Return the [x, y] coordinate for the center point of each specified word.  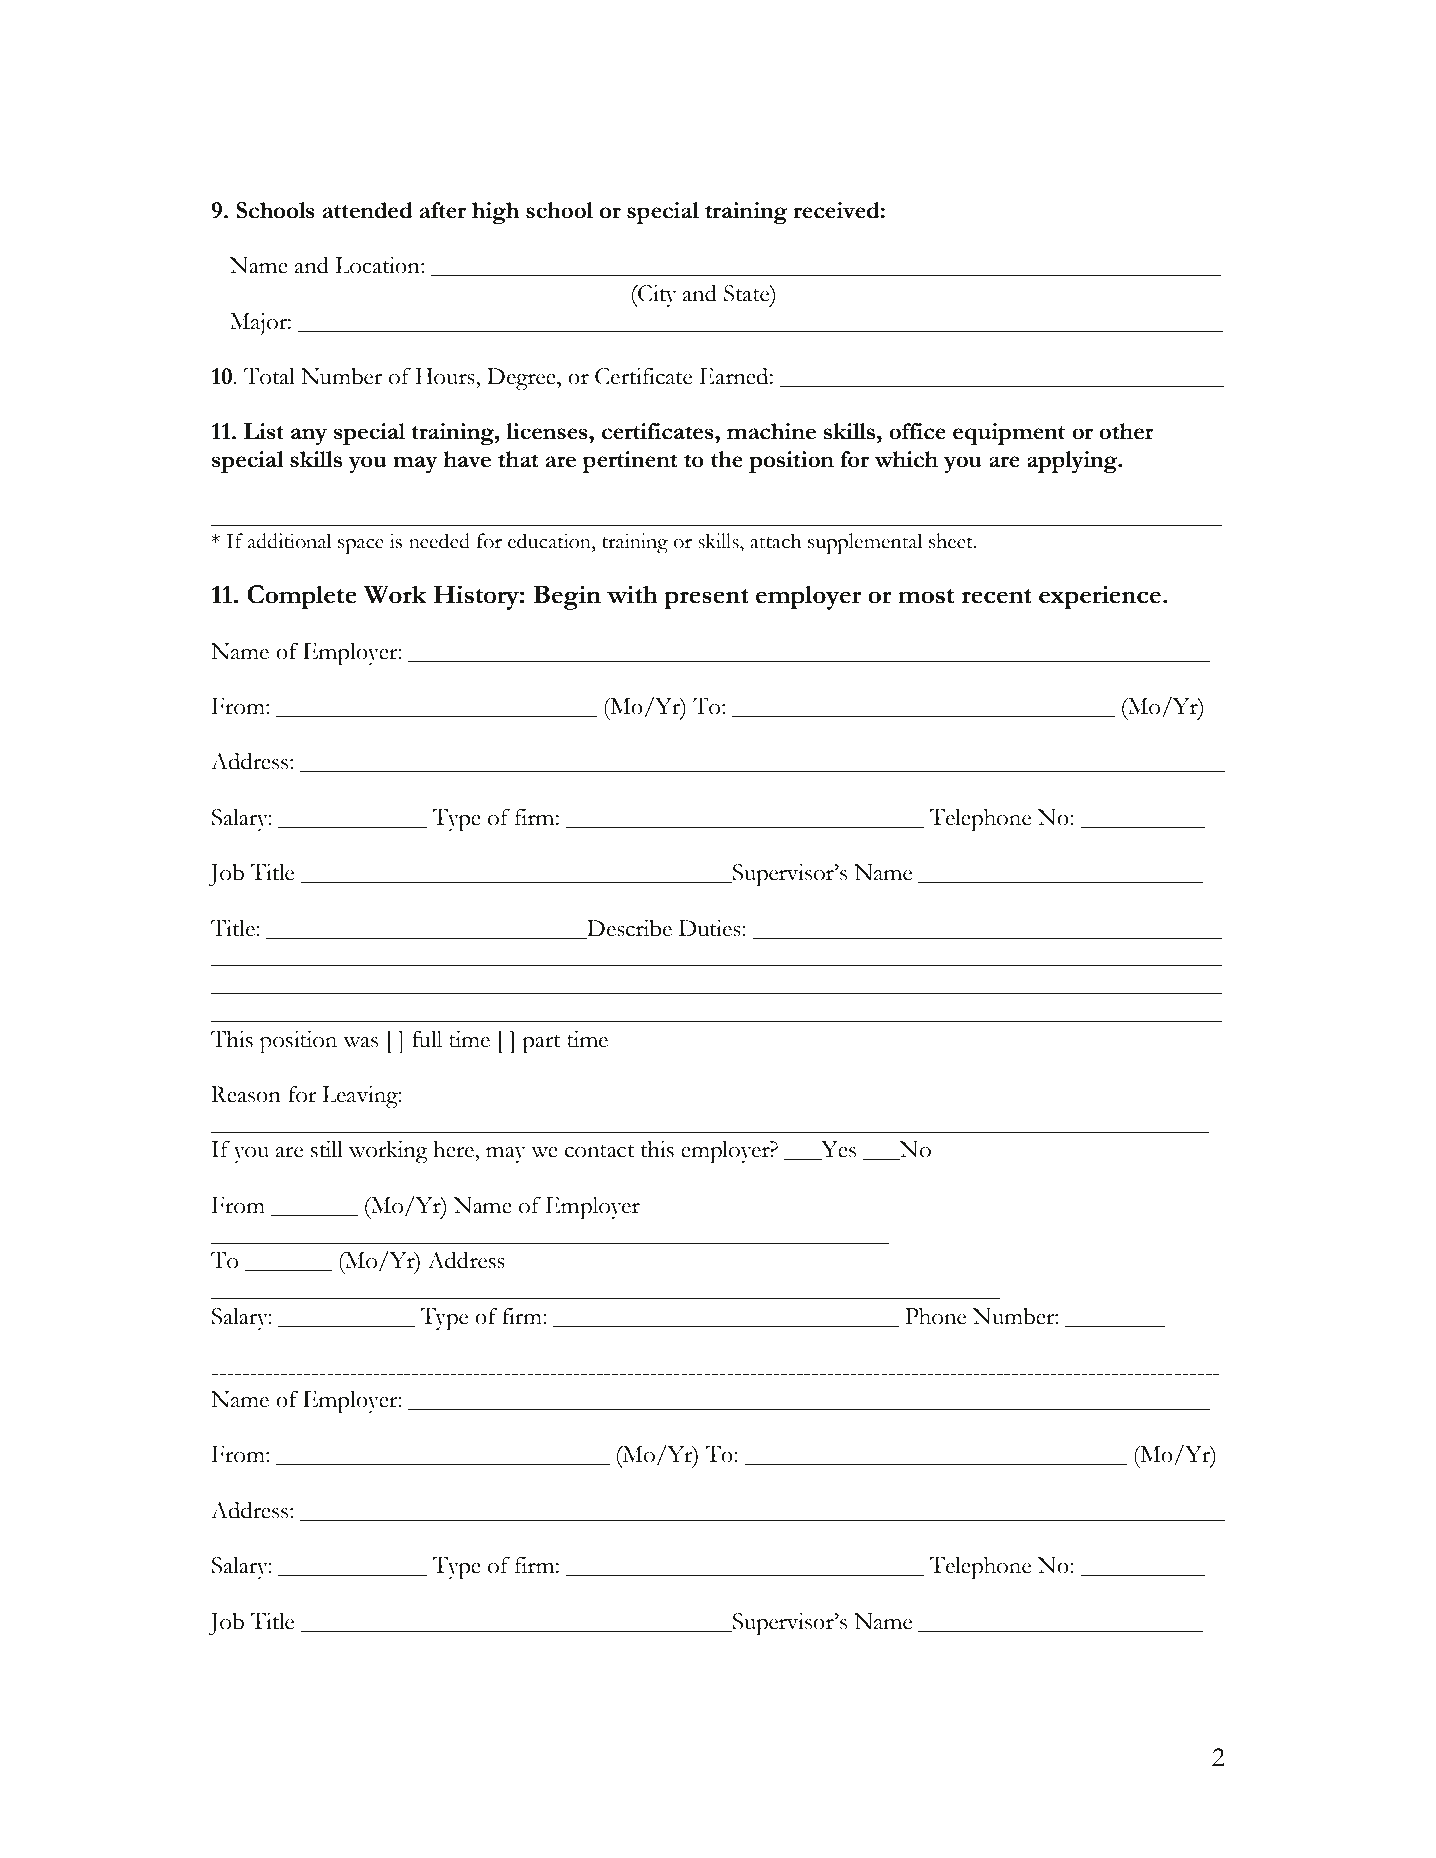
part [541, 1044]
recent [997, 596]
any [309, 436]
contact [599, 1151]
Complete [302, 597]
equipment [1009, 434]
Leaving [361, 1097]
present [706, 599]
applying [1073, 462]
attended [368, 210]
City [656, 296]
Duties [711, 928]
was [360, 1042]
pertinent [629, 462]
